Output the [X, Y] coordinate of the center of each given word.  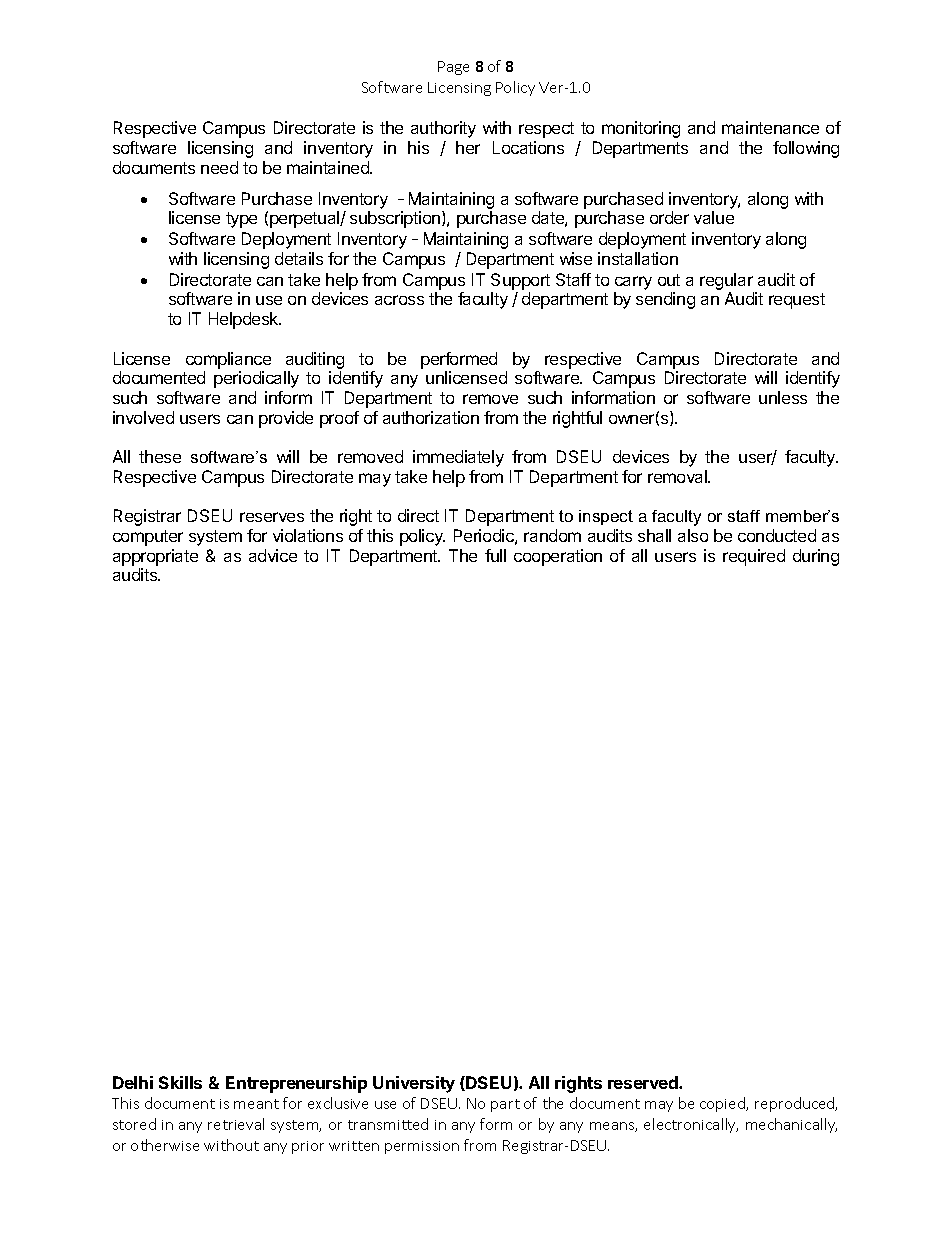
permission [422, 1147]
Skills [180, 1082]
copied [724, 1104]
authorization [431, 417]
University [414, 1084]
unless [783, 397]
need [219, 167]
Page [453, 68]
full [495, 555]
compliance [228, 360]
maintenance [770, 127]
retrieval [236, 1124]
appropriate [155, 557]
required [754, 557]
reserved [644, 1082]
